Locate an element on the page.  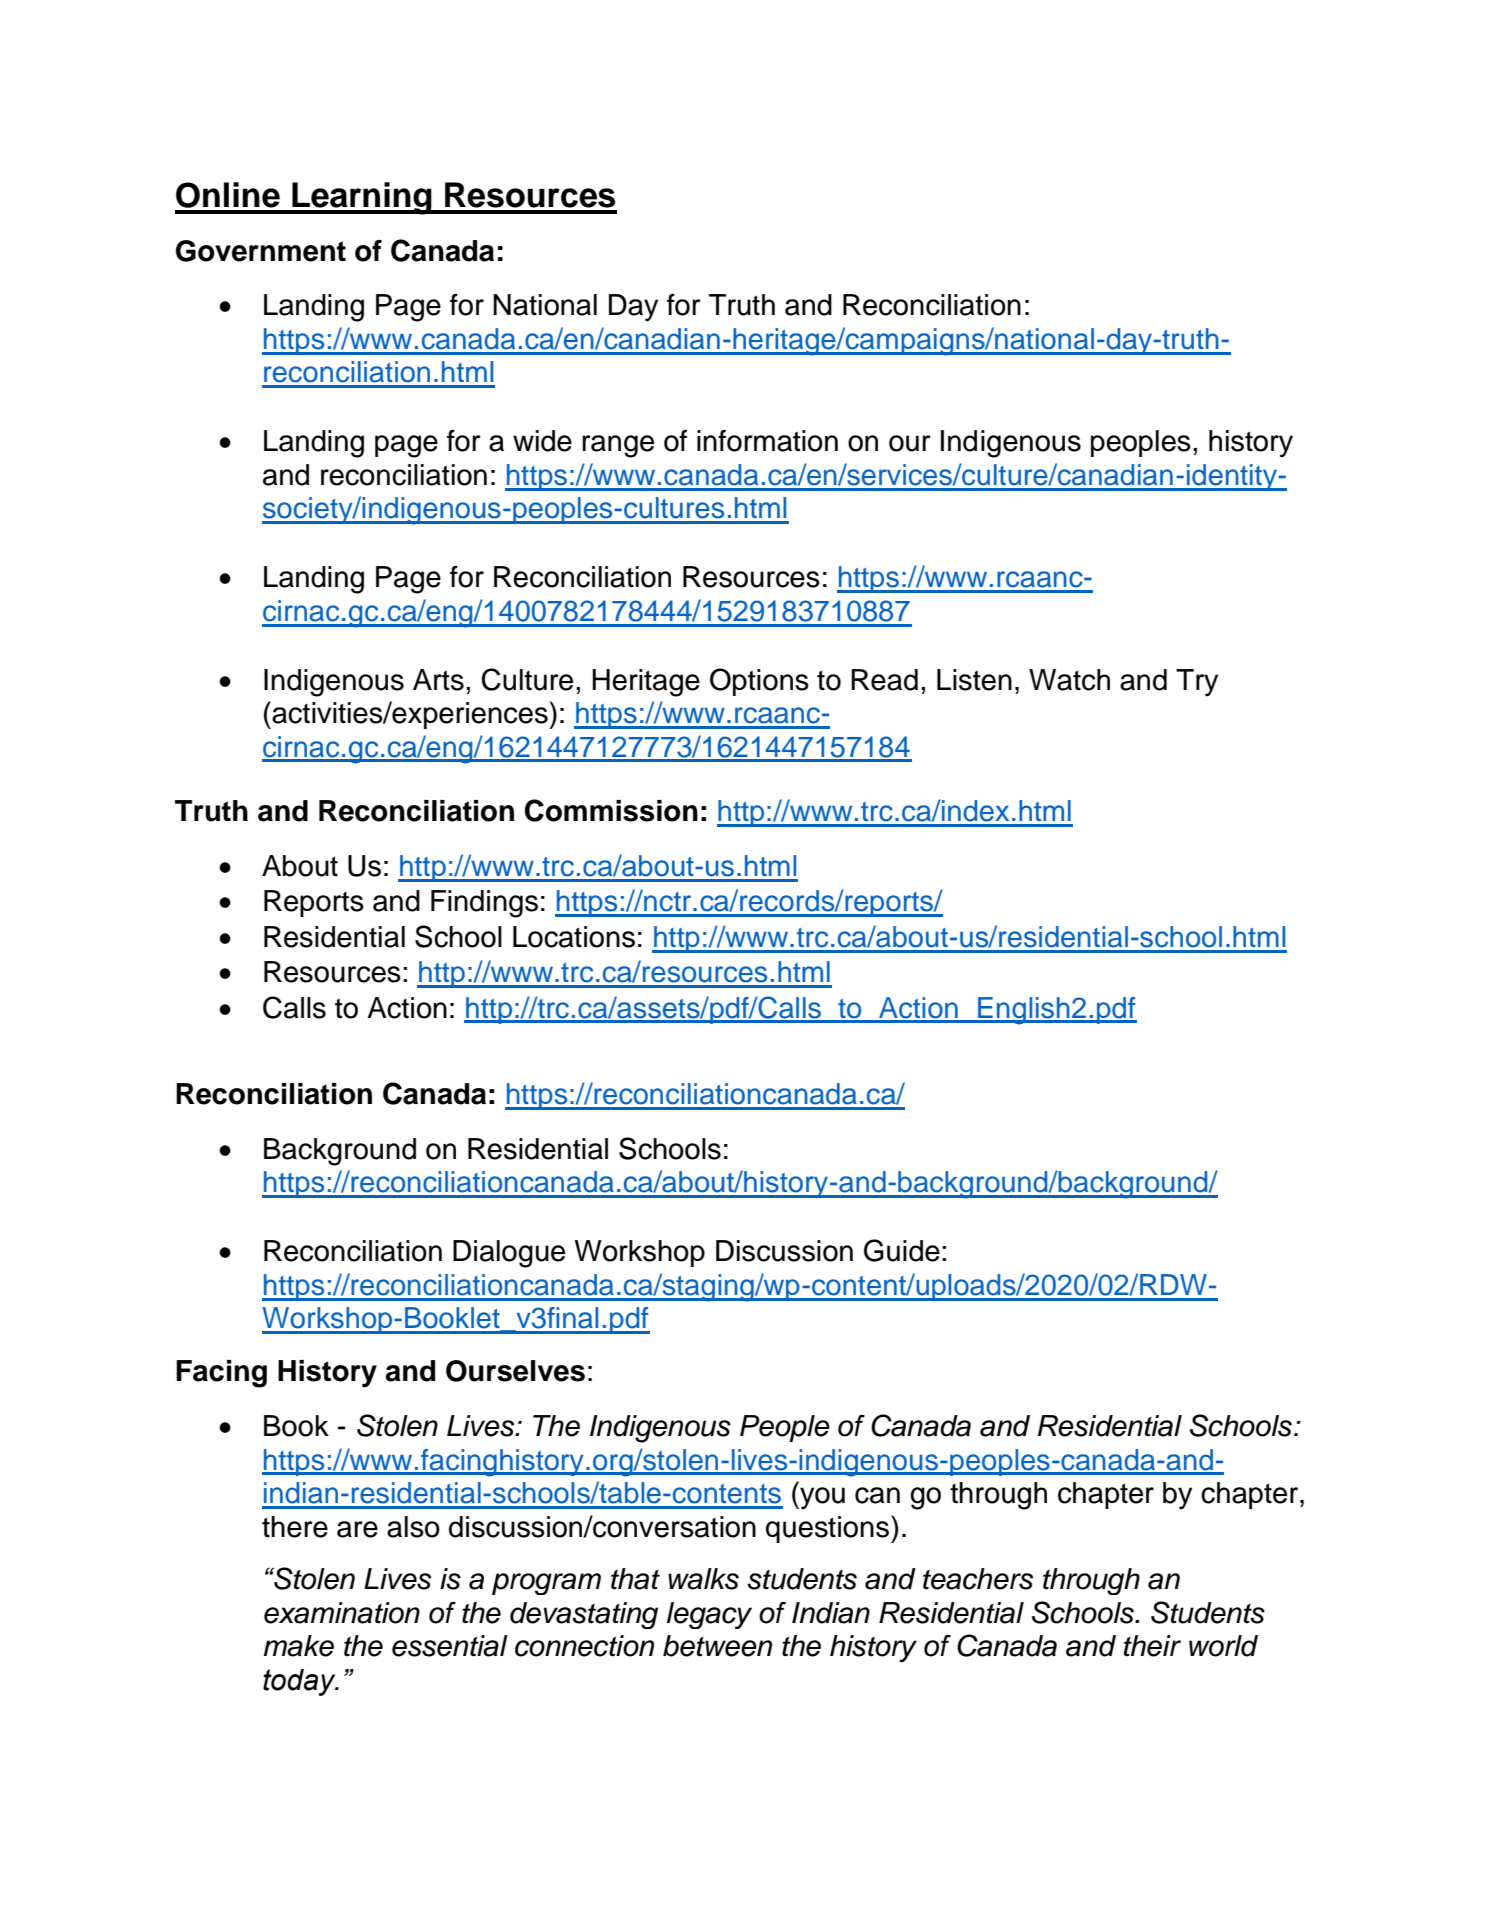
Watch is located at coordinates (1069, 680).
